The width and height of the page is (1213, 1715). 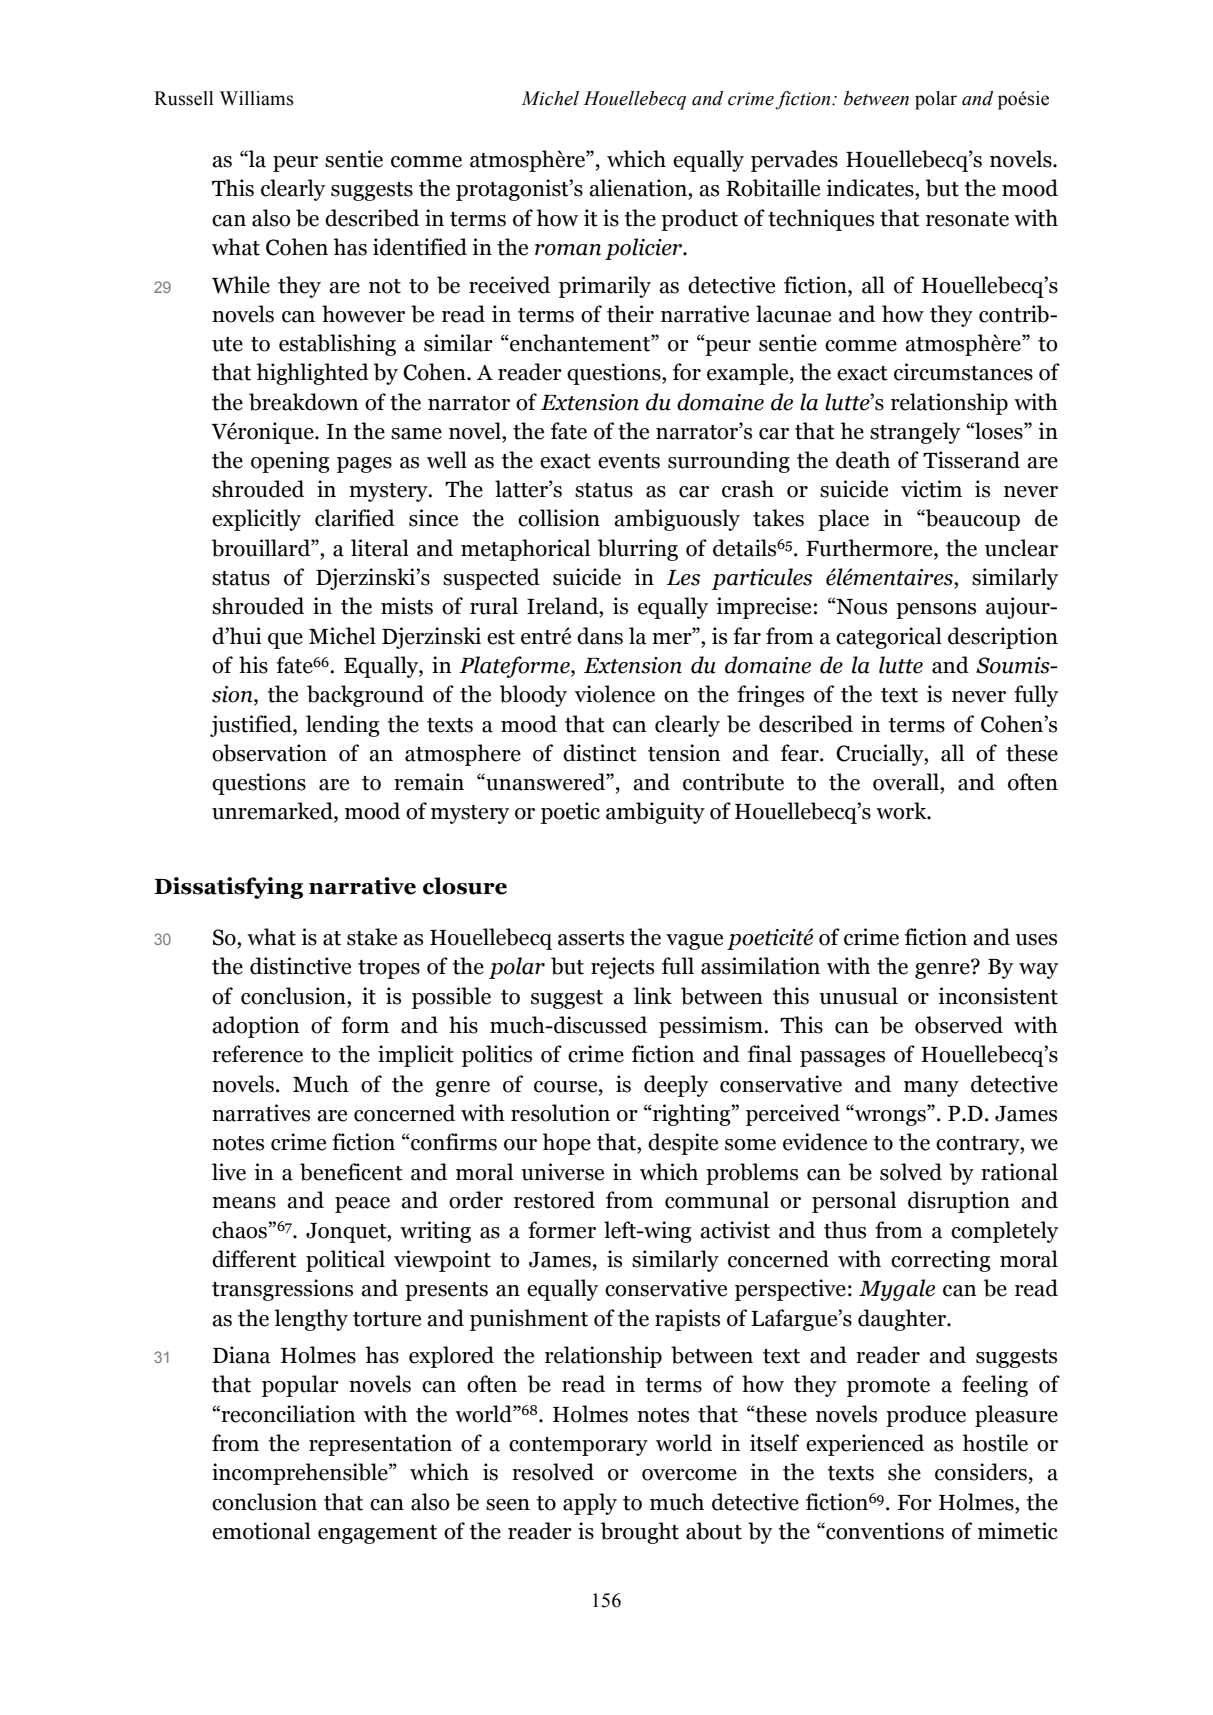 What do you see at coordinates (871, 188) in the page?
I see `indicates` at bounding box center [871, 188].
